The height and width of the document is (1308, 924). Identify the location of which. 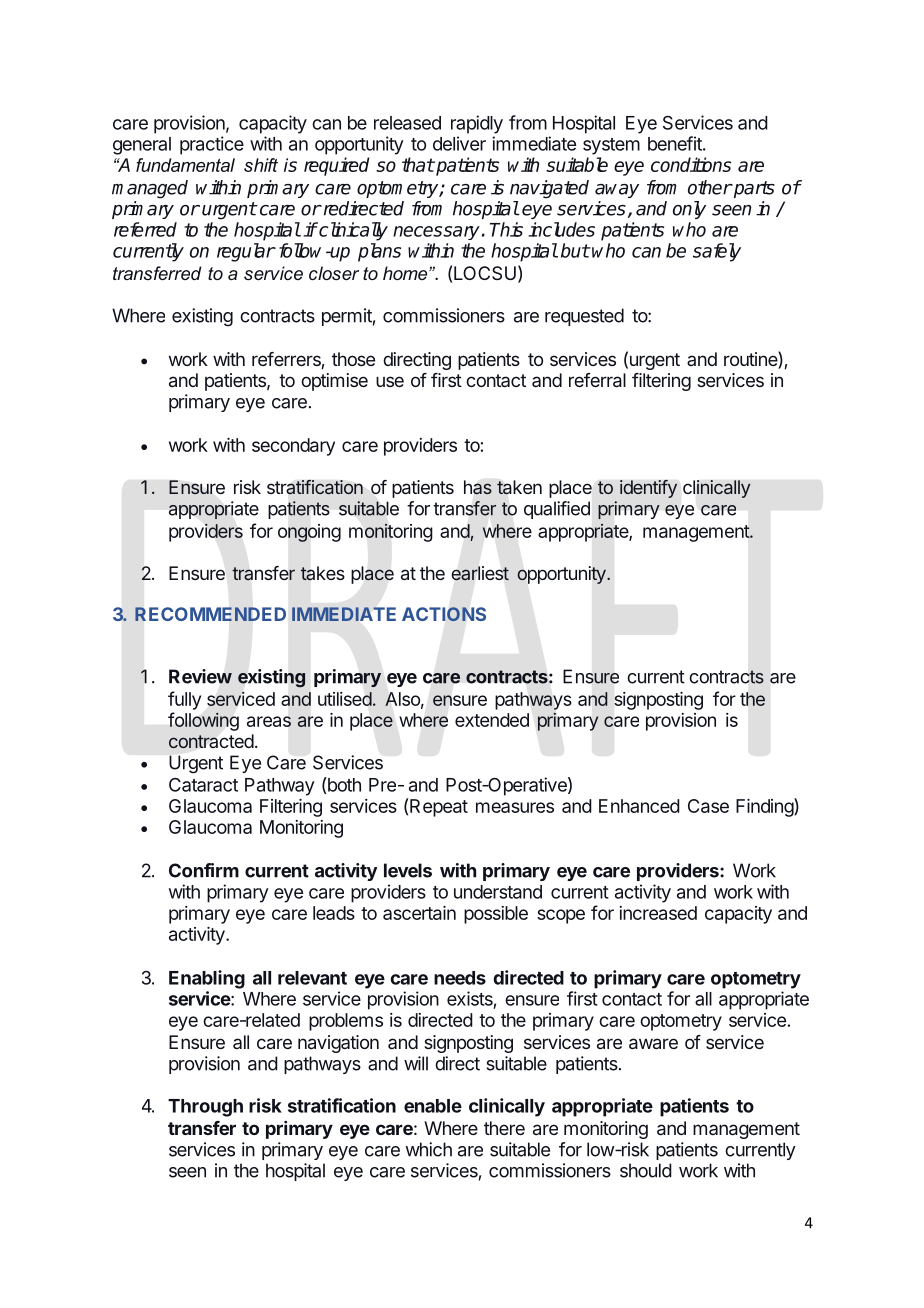
(428, 1149).
